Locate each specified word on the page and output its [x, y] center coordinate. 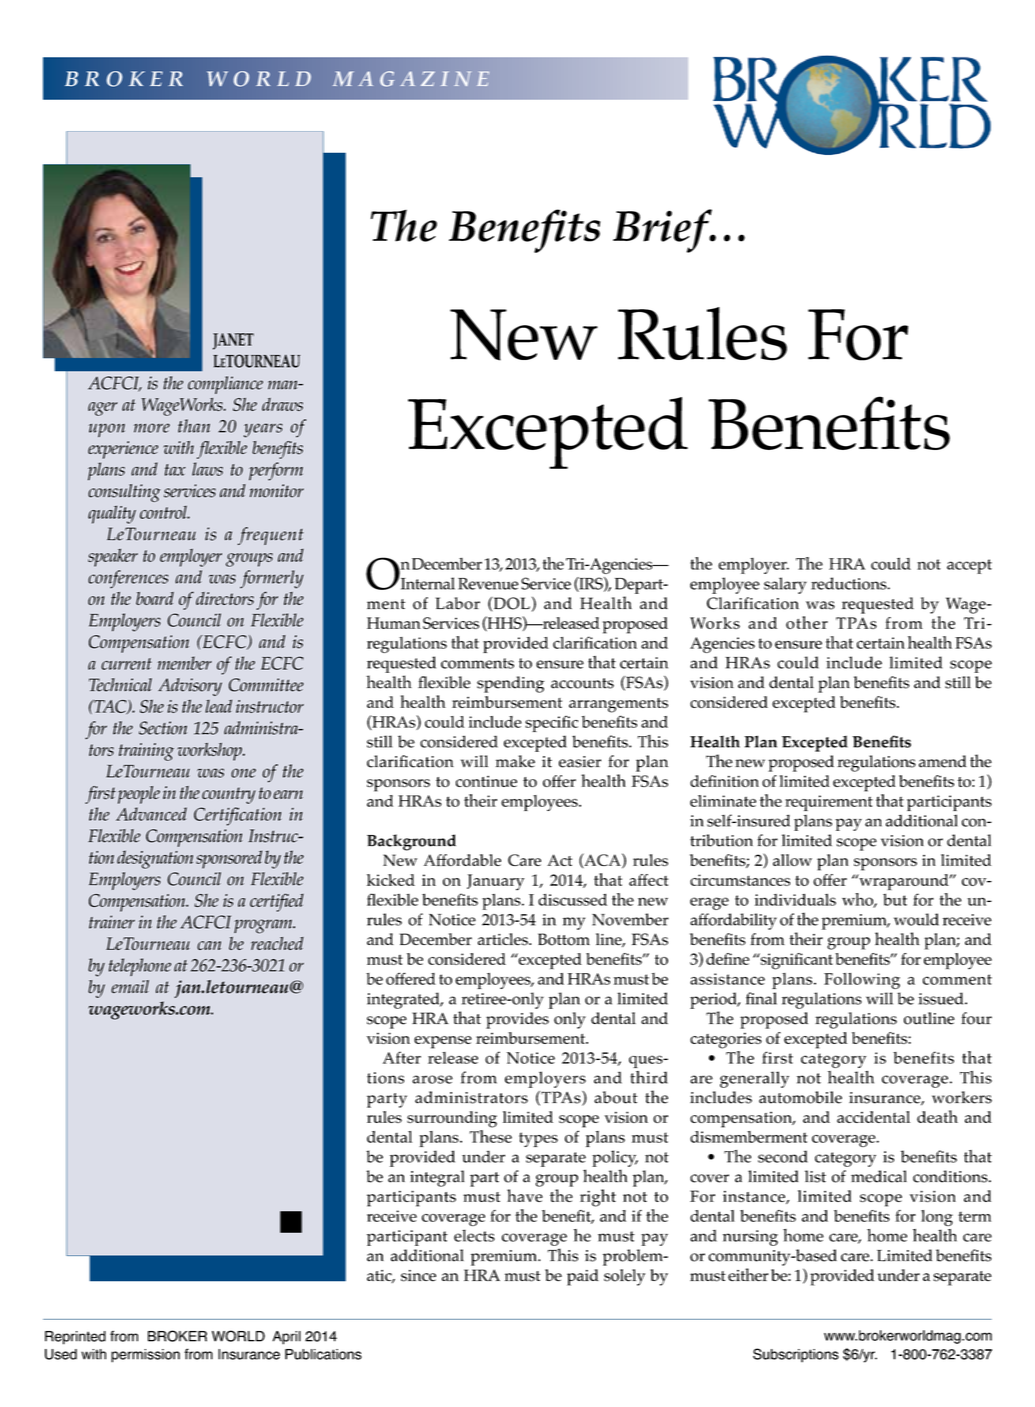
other [807, 622]
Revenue [488, 584]
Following [862, 981]
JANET [233, 341]
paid [583, 1277]
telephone [140, 967]
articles [504, 939]
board [155, 598]
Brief [663, 231]
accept [969, 566]
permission [145, 1356]
